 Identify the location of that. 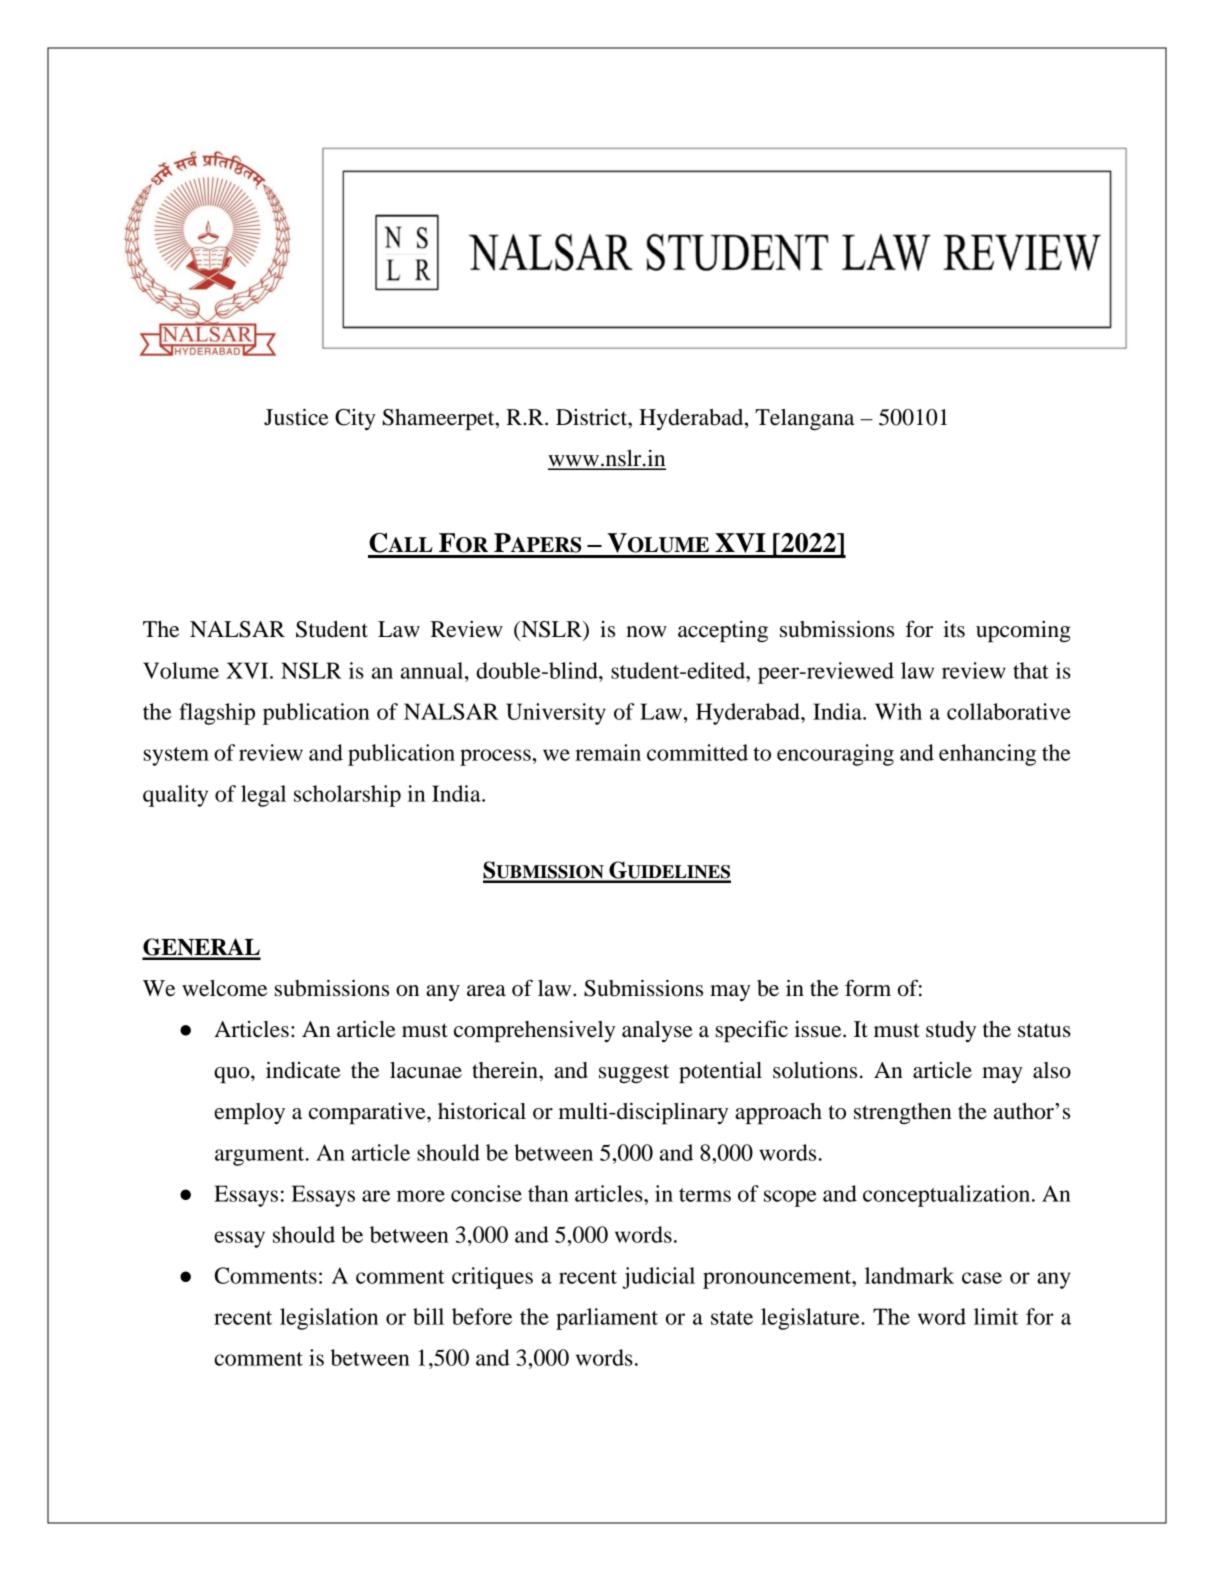
(1031, 670).
